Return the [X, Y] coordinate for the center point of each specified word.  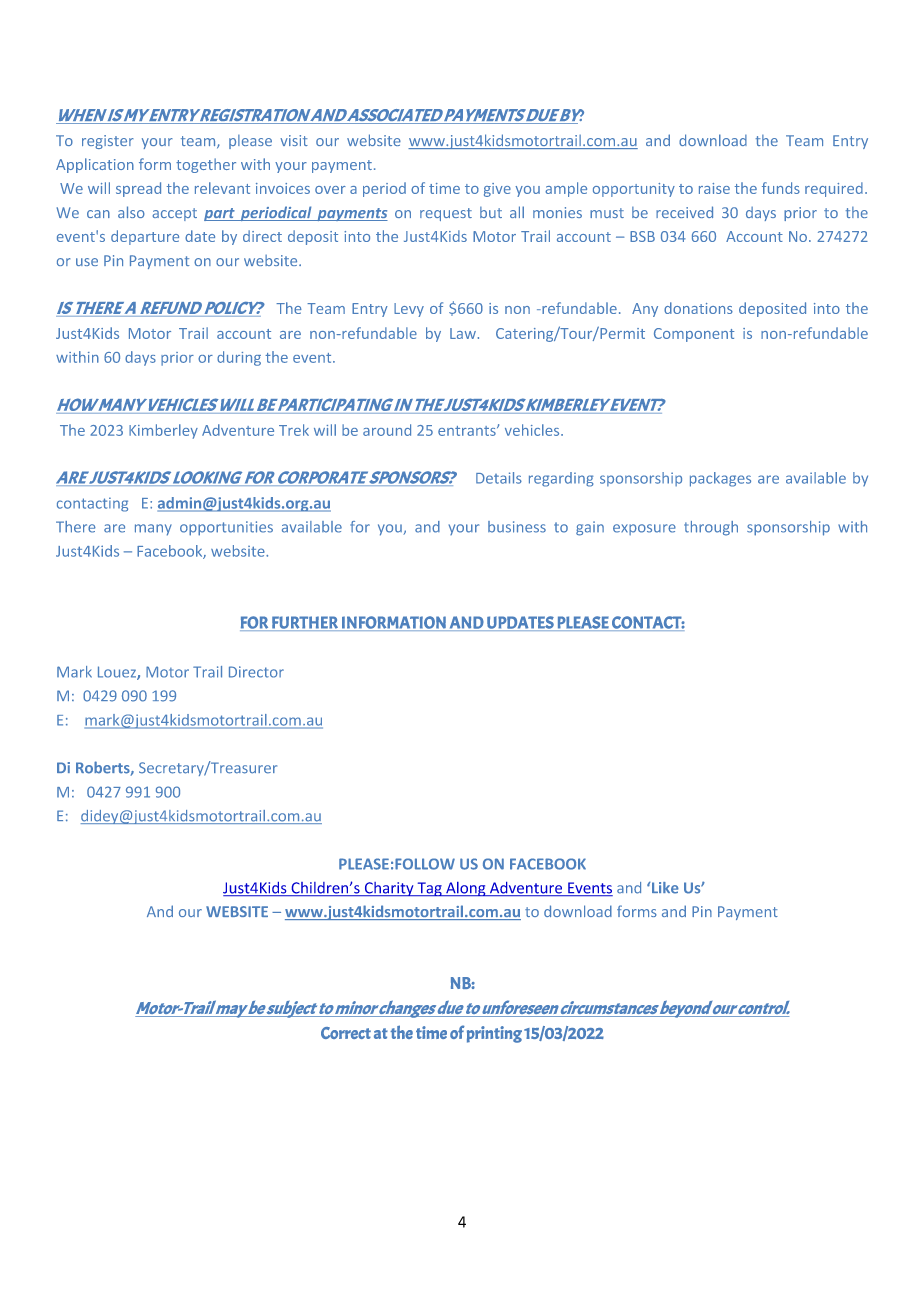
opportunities [226, 528]
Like [665, 888]
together [206, 165]
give [497, 190]
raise [714, 188]
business [517, 527]
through [711, 528]
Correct [346, 1033]
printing [494, 1034]
